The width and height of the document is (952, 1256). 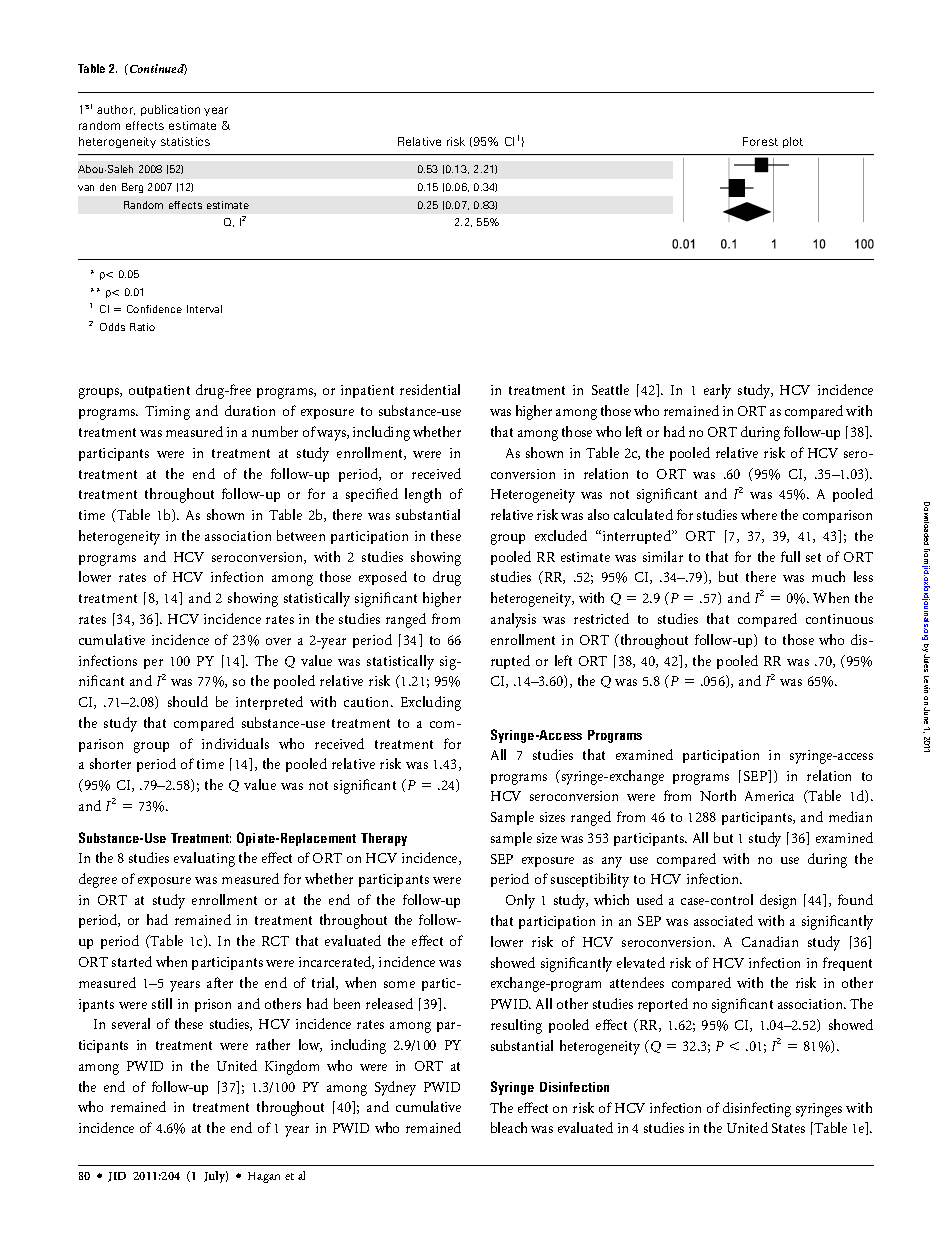 What do you see at coordinates (717, 391) in the document?
I see `early` at bounding box center [717, 391].
